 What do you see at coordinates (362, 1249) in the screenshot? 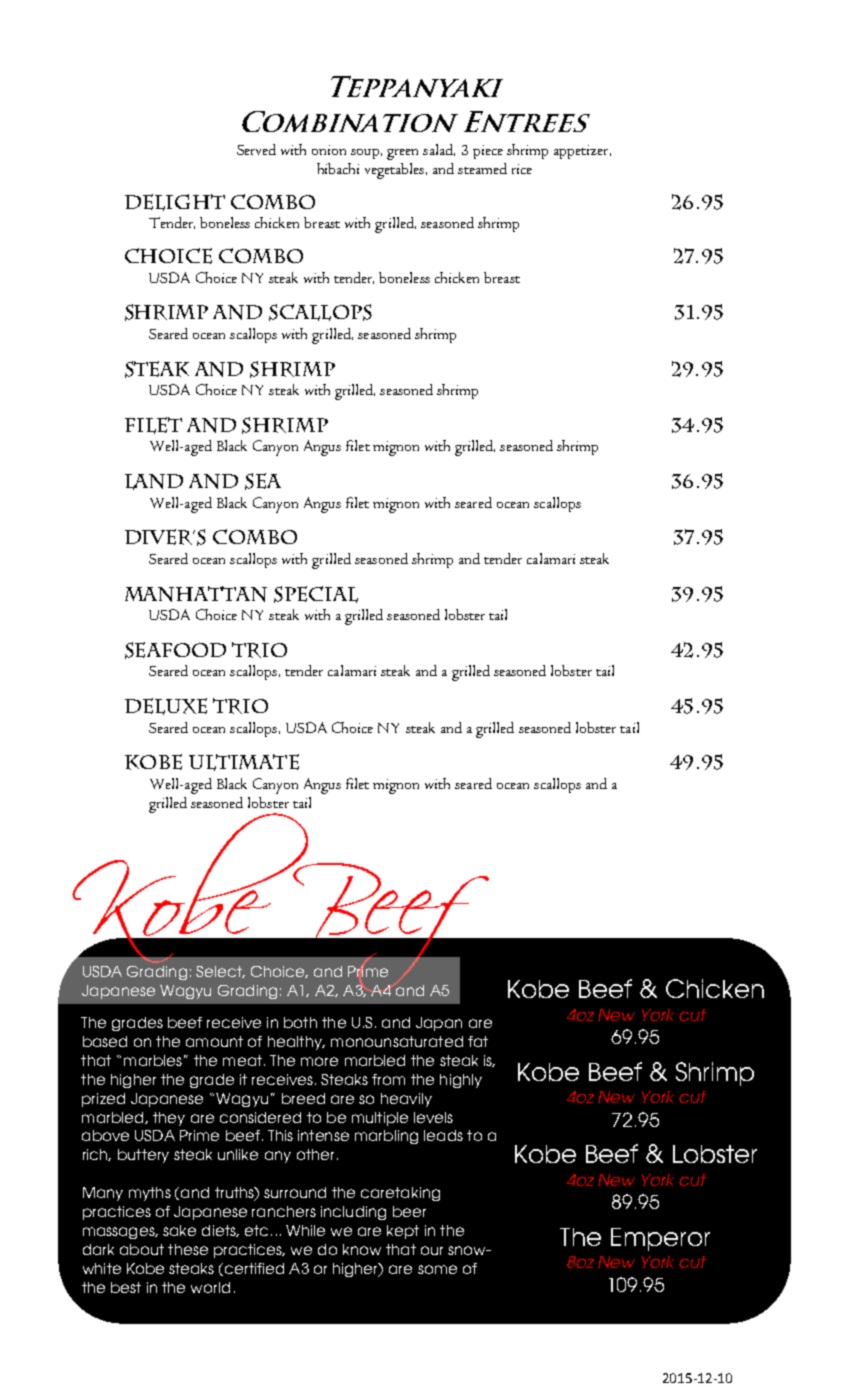
I see `know` at bounding box center [362, 1249].
